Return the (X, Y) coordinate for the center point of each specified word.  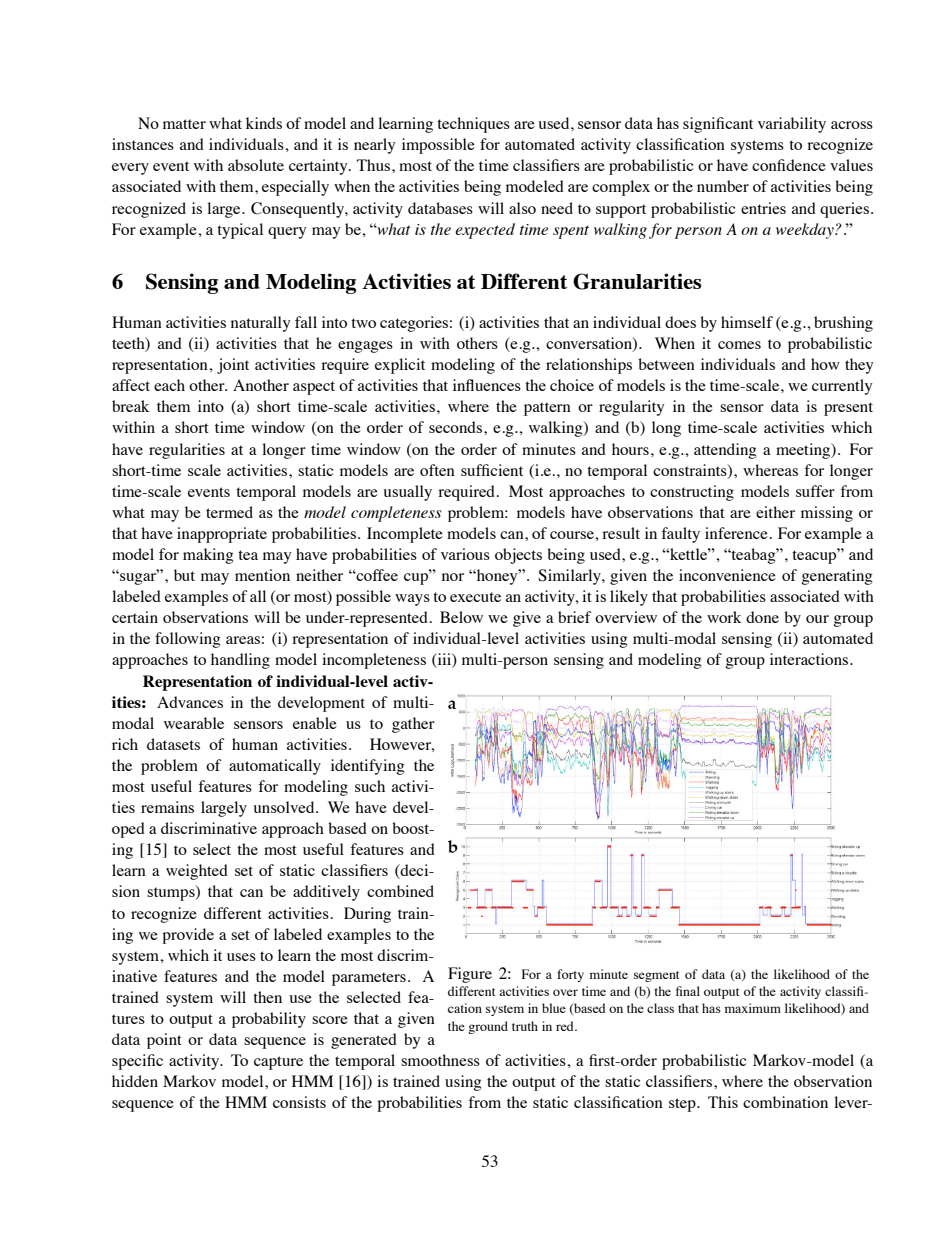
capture (278, 1063)
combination (785, 1102)
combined (400, 891)
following (187, 640)
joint (233, 366)
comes (739, 345)
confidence (789, 165)
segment (656, 976)
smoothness (440, 1060)
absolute (256, 165)
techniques (473, 125)
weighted (197, 872)
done (762, 617)
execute (475, 597)
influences (487, 385)
